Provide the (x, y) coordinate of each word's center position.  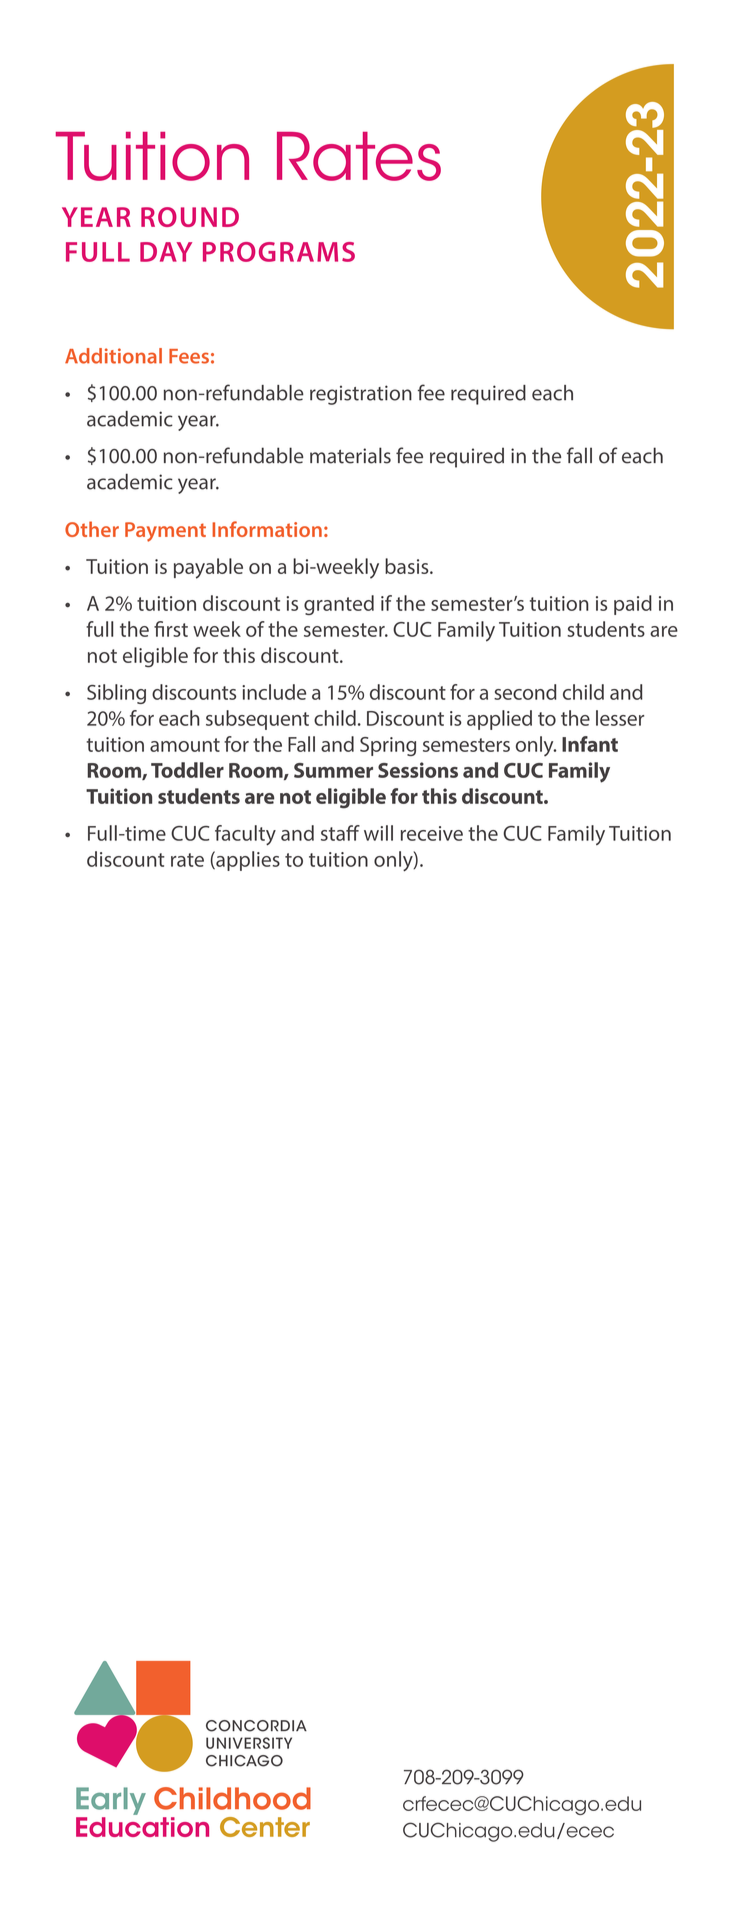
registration (361, 395)
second (525, 692)
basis (408, 566)
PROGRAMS (279, 252)
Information (267, 529)
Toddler (187, 770)
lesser (620, 718)
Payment (165, 532)
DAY (166, 252)
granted (339, 605)
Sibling (116, 694)
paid (633, 605)
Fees (189, 356)
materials (350, 455)
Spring (388, 746)
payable (208, 568)
